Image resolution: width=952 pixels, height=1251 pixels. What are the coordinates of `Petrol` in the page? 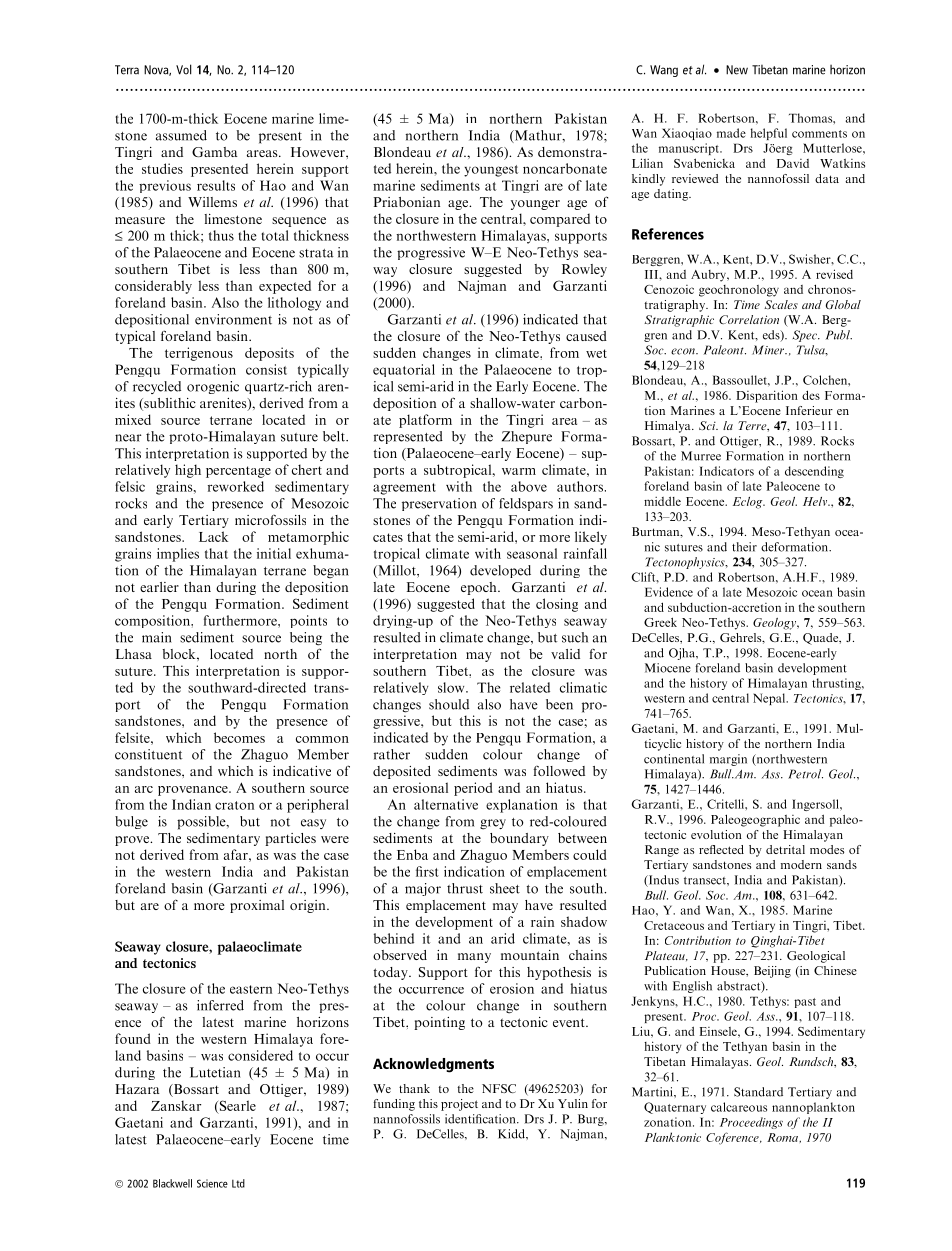 It's located at (805, 774).
